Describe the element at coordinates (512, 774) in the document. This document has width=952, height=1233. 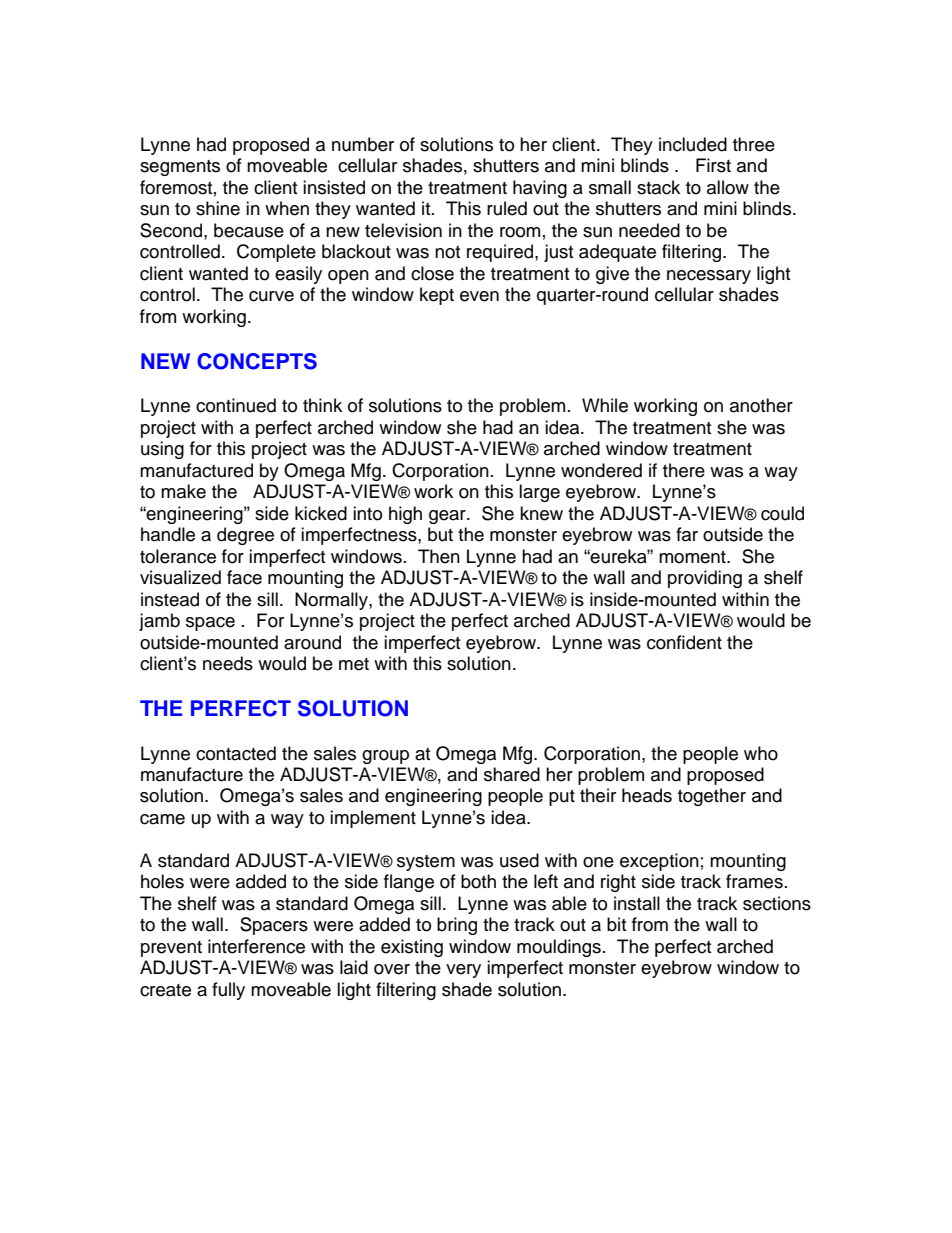
I see `shared` at that location.
